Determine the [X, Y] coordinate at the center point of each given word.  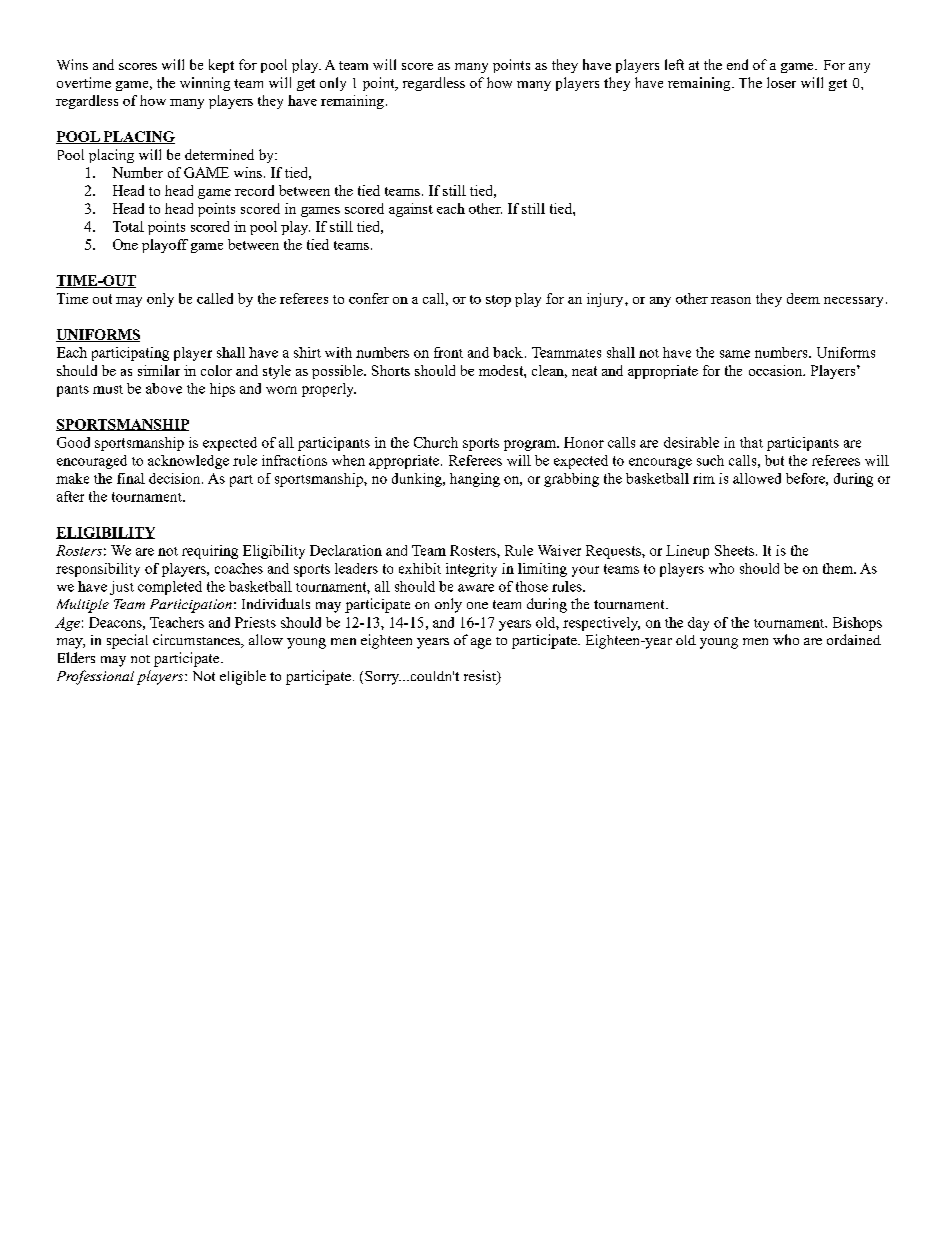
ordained [854, 639]
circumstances [197, 641]
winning [205, 84]
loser [781, 82]
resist [481, 677]
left [674, 64]
